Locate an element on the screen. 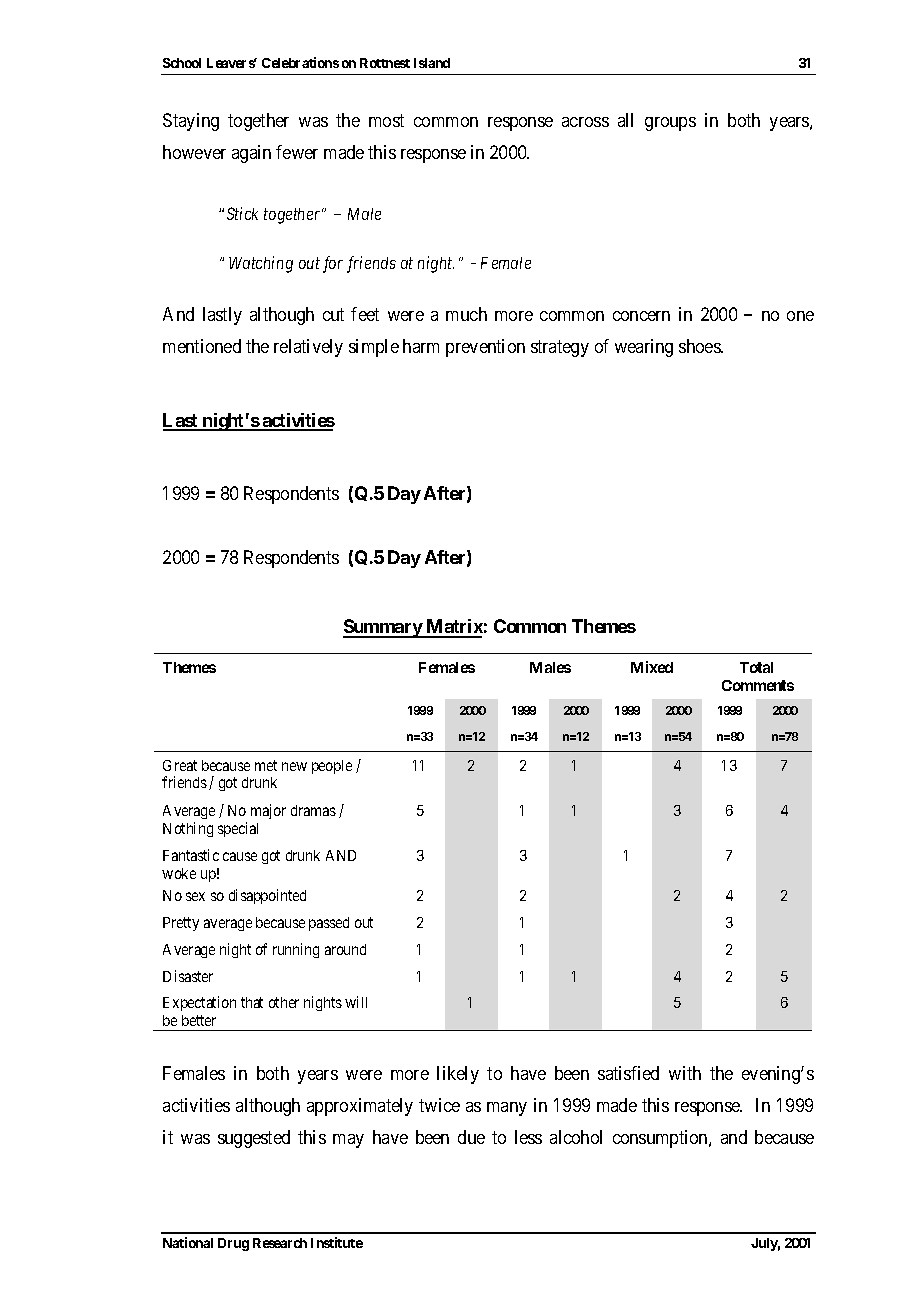  prevention is located at coordinates (485, 348).
